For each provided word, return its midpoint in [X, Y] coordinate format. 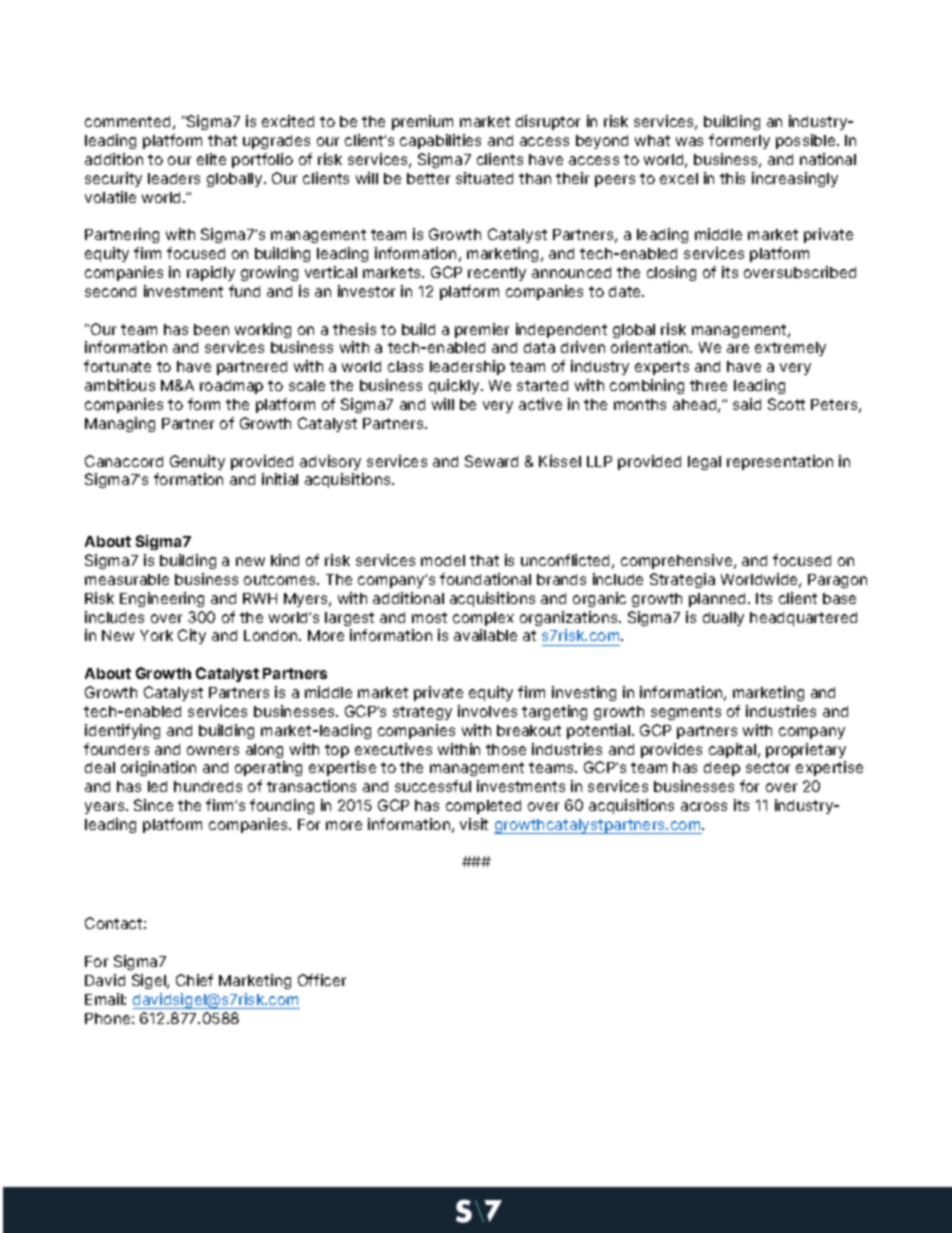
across [704, 806]
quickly [455, 386]
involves [487, 711]
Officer [322, 980]
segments [686, 713]
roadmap [231, 387]
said [747, 404]
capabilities [440, 141]
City [192, 636]
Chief [194, 980]
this [732, 178]
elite [211, 159]
